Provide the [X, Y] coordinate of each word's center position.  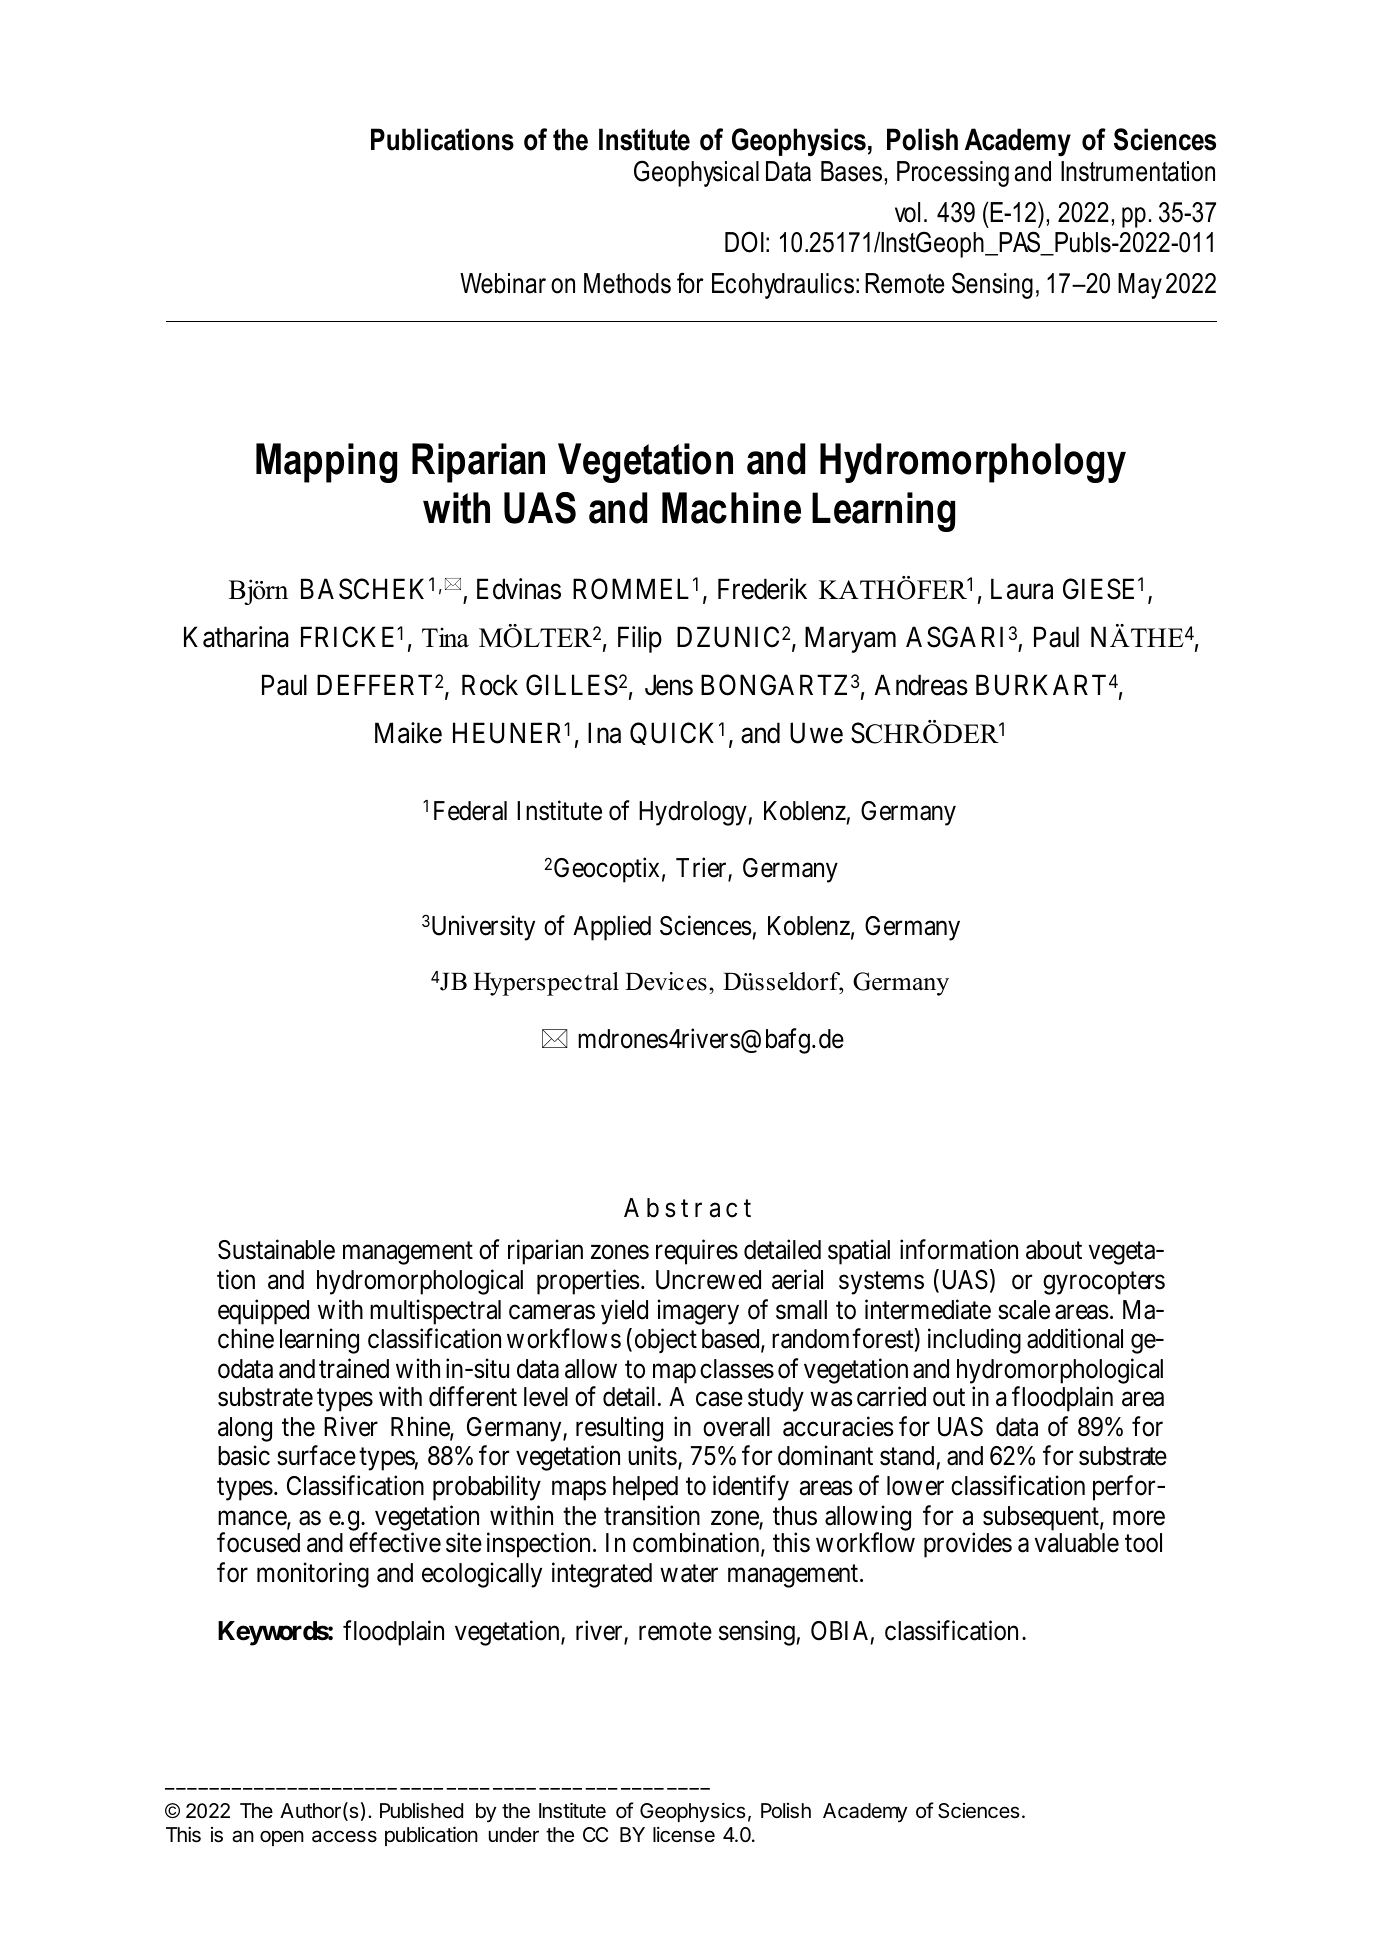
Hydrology [693, 813]
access [344, 1836]
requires [697, 1252]
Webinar [503, 283]
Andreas [921, 685]
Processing [953, 174]
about [1054, 1250]
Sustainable [276, 1250]
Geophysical [696, 173]
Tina [445, 638]
